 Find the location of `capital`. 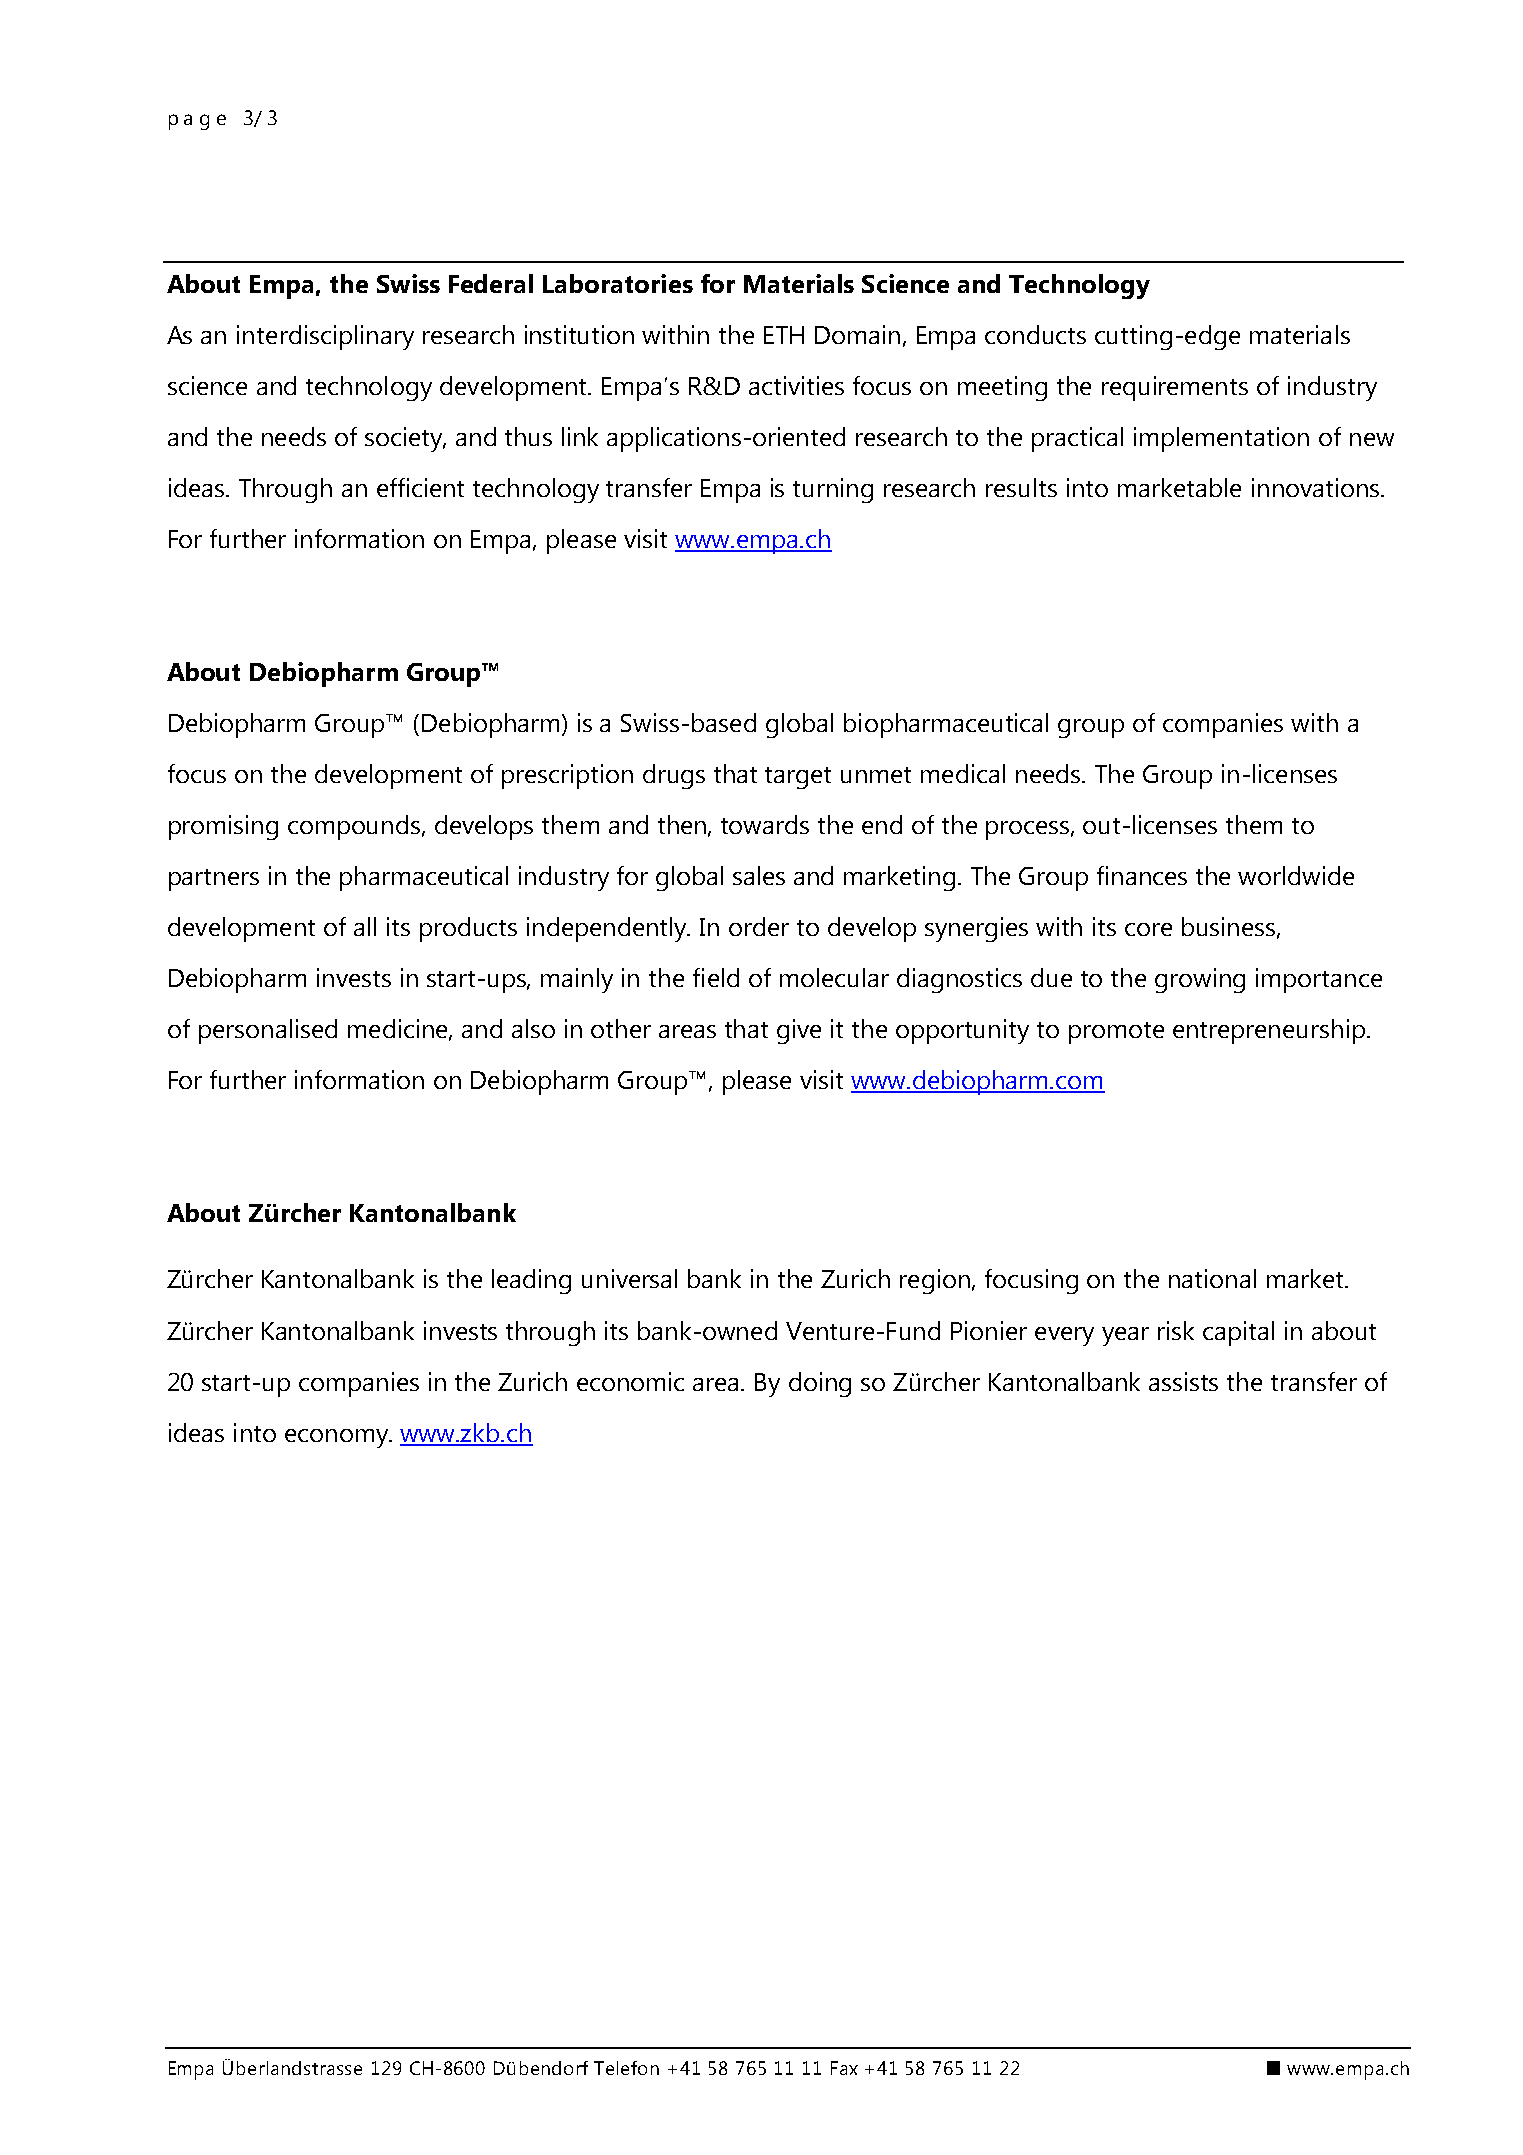

capital is located at coordinates (1238, 1333).
